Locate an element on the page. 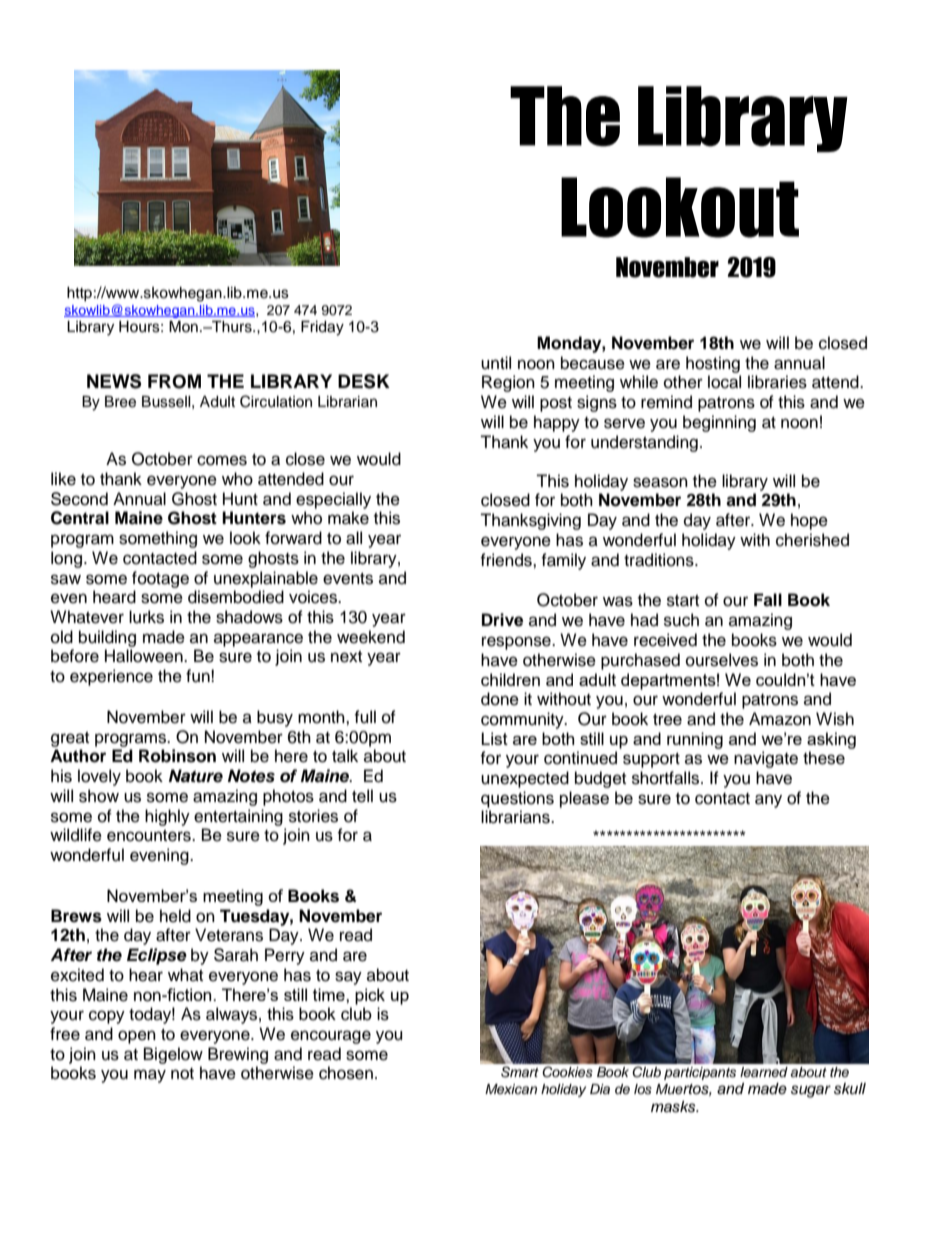 This document has height=1233, width=952. may is located at coordinates (150, 1076).
